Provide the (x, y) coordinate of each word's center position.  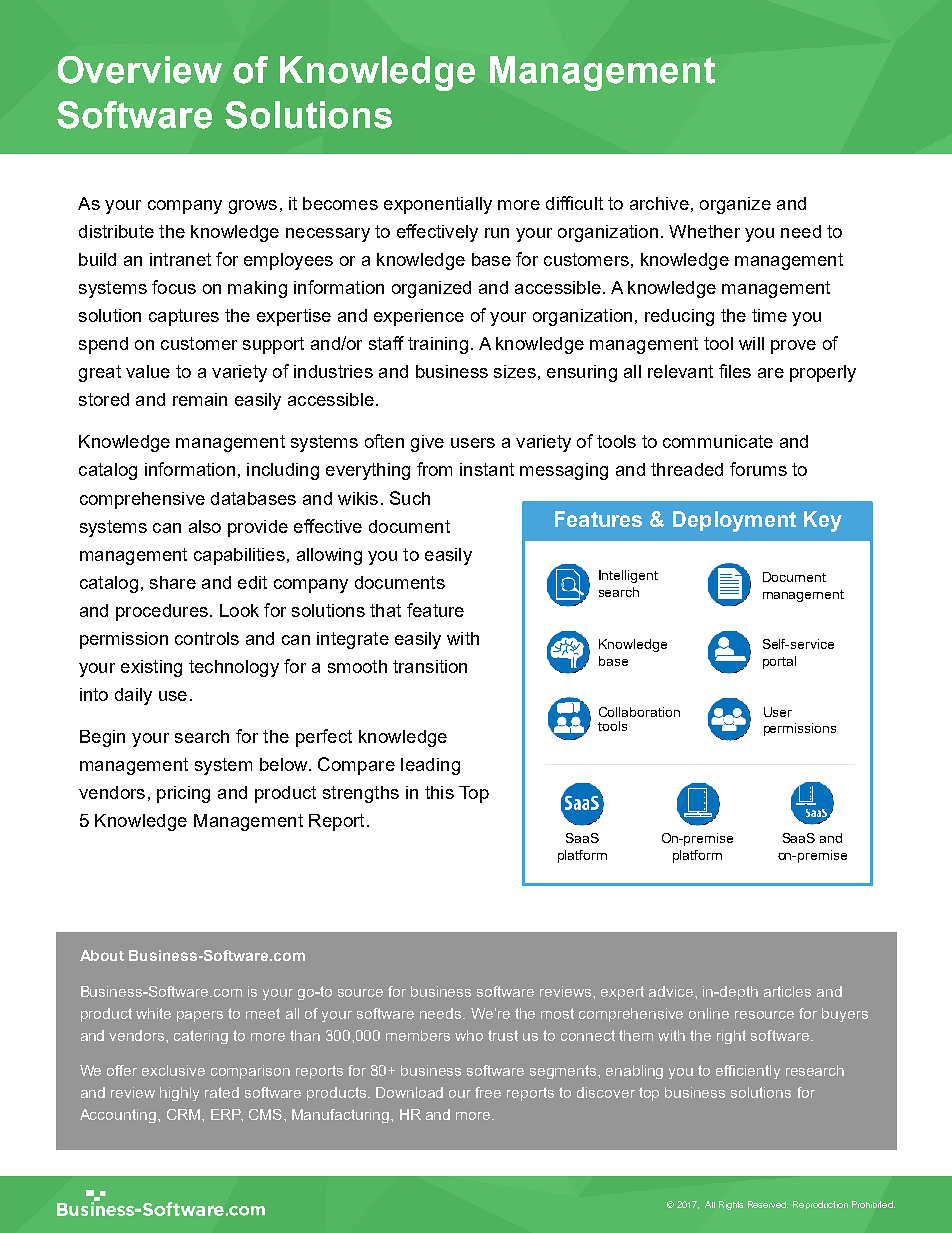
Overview (140, 70)
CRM (183, 1114)
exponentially (438, 205)
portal (779, 662)
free (488, 1092)
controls (207, 638)
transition (430, 666)
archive (659, 203)
